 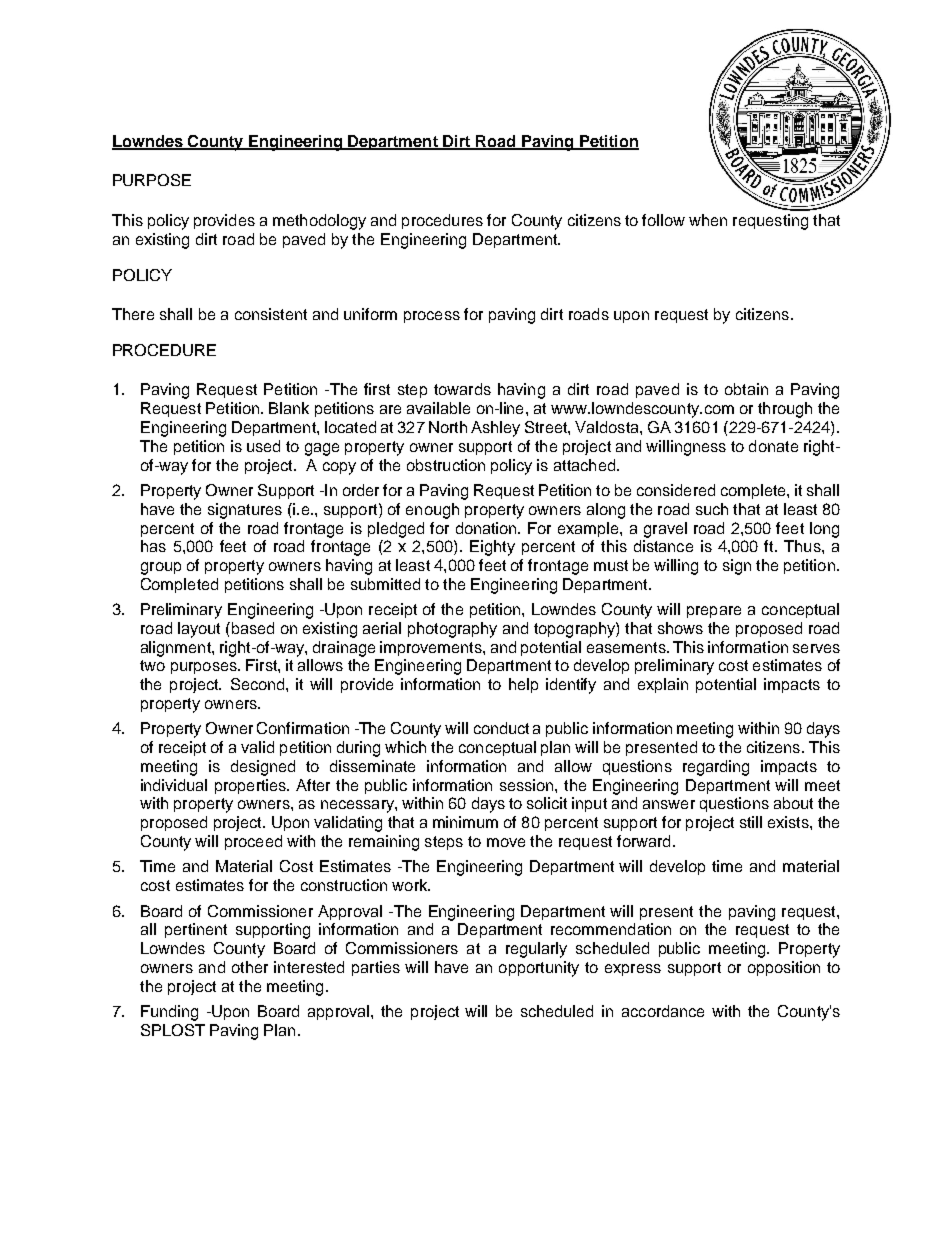 What do you see at coordinates (319, 222) in the screenshot?
I see `methodology` at bounding box center [319, 222].
